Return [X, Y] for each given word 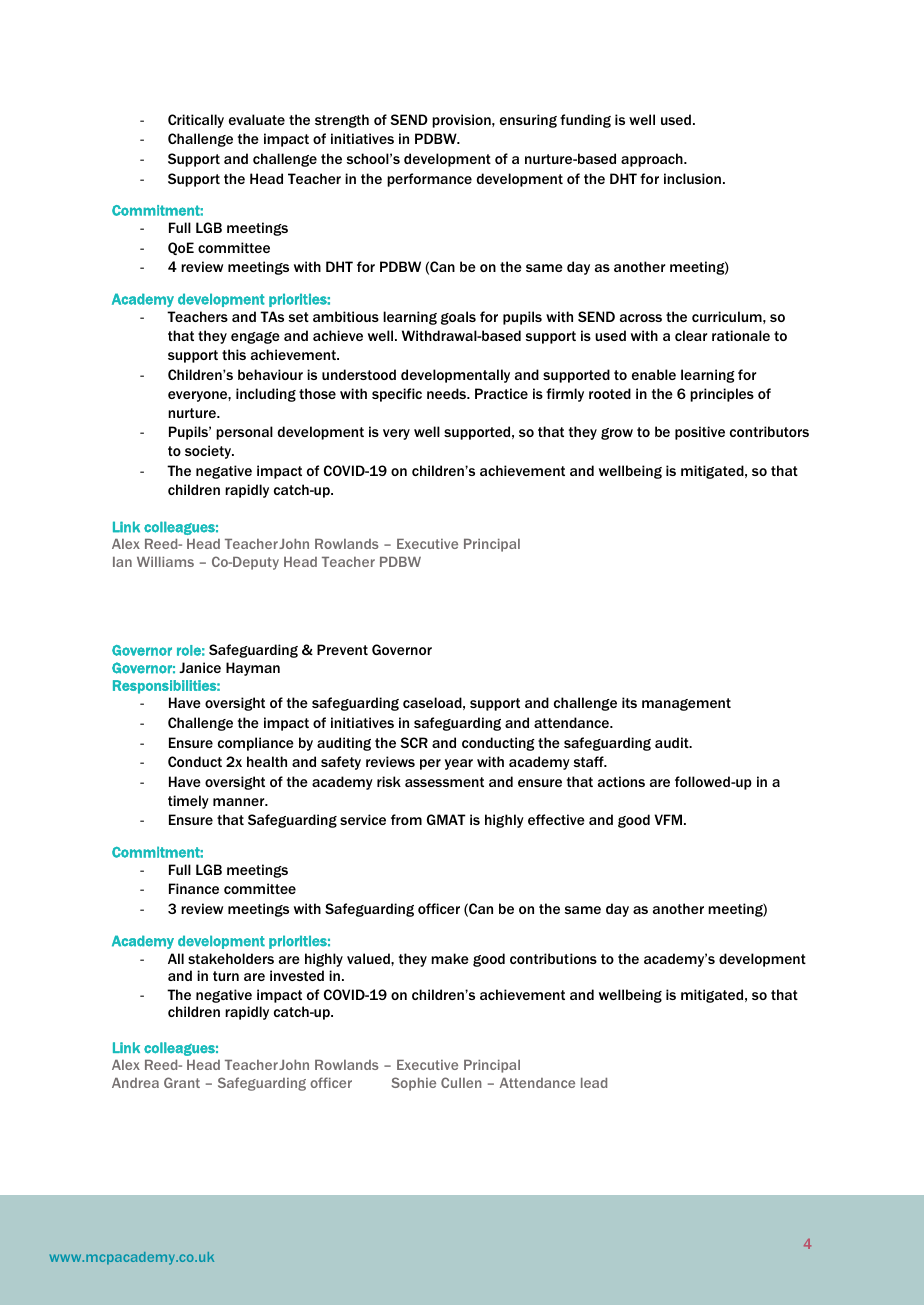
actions [621, 781]
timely [188, 802]
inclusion [692, 178]
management [686, 704]
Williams [165, 562]
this [234, 354]
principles [722, 395]
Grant [182, 1082]
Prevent [342, 649]
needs [448, 393]
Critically [196, 121]
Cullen [461, 1082]
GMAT [446, 819]
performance [429, 180]
